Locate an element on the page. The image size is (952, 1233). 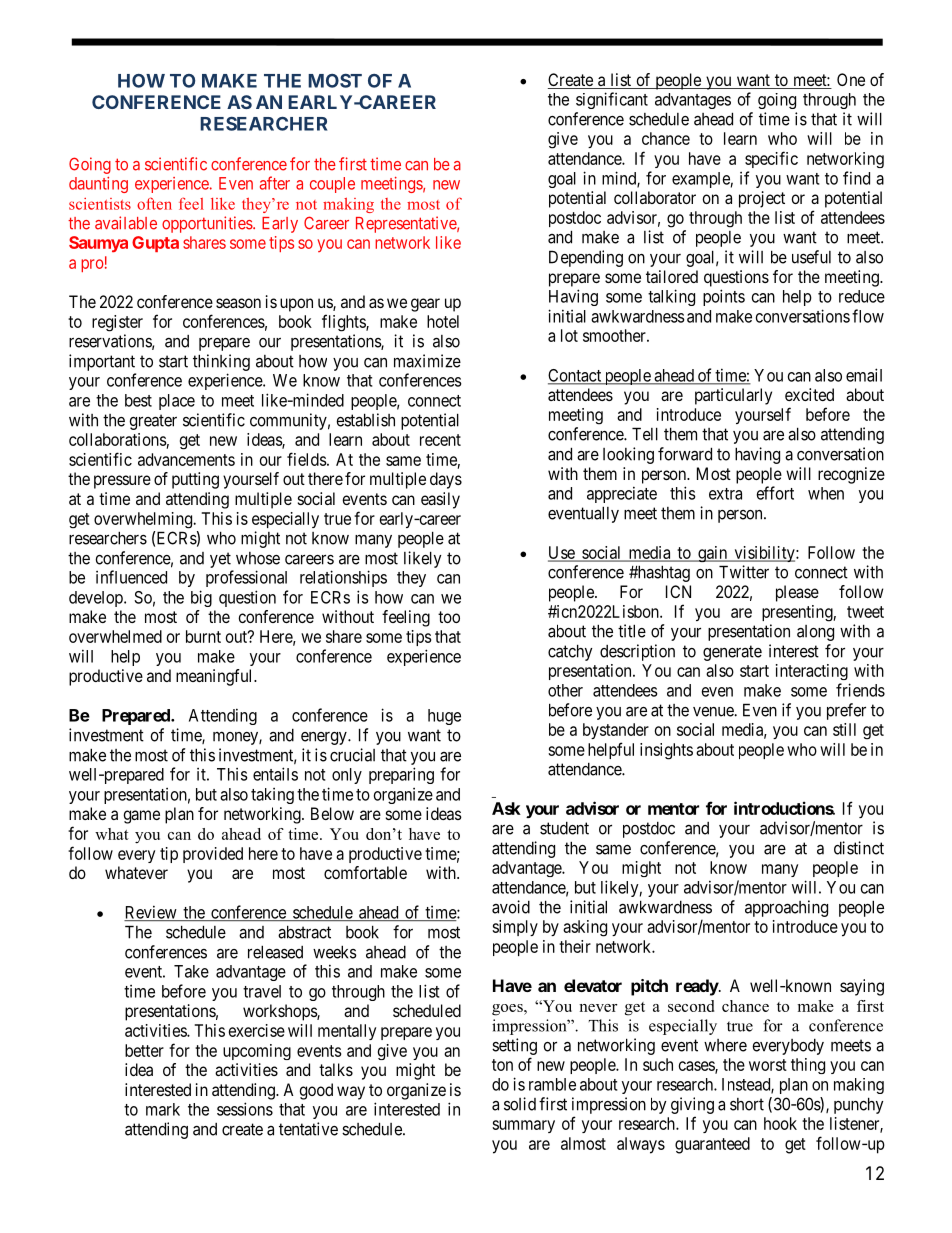
burnt is located at coordinates (203, 636).
